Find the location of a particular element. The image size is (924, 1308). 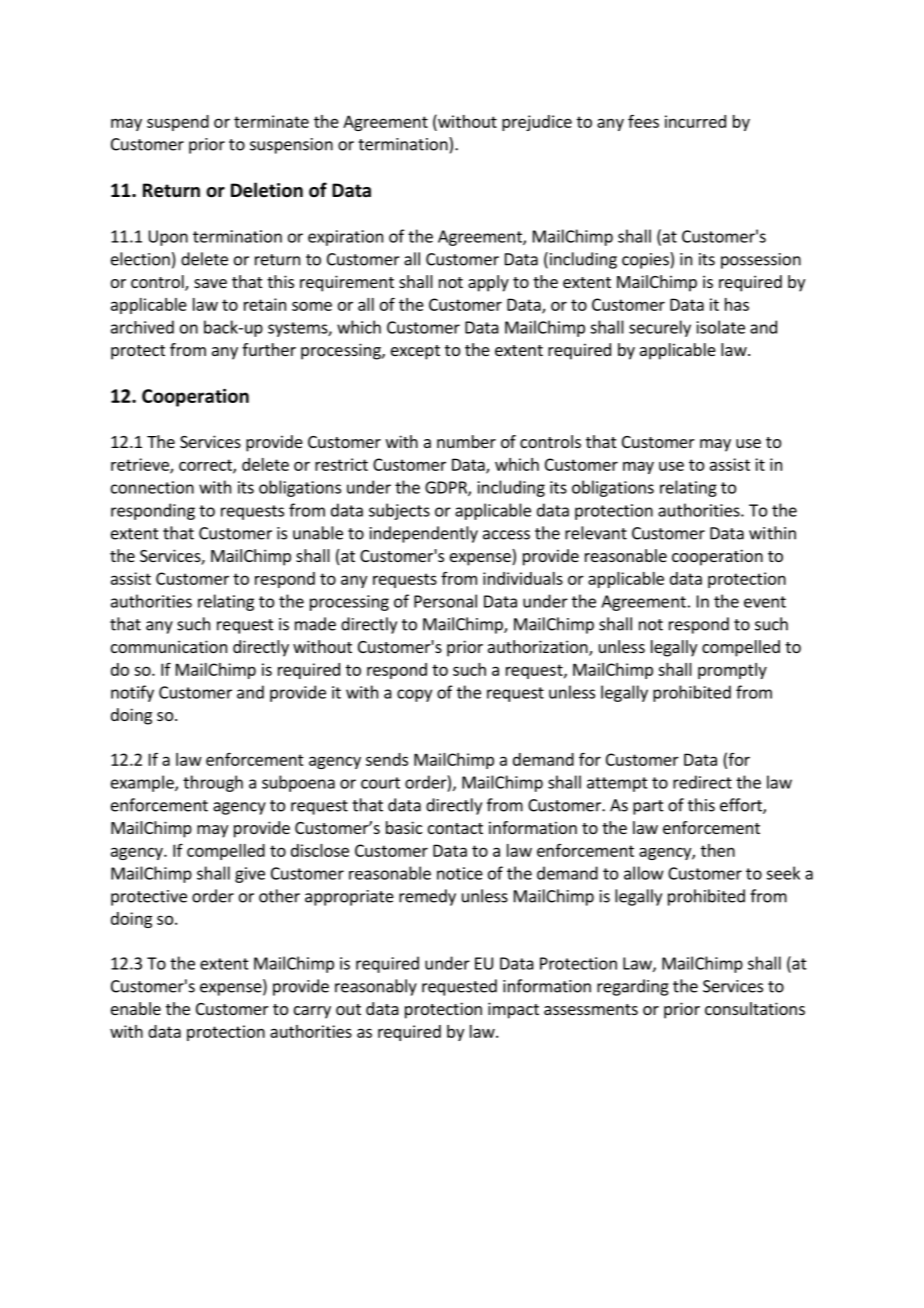

consultations is located at coordinates (755, 1008).
